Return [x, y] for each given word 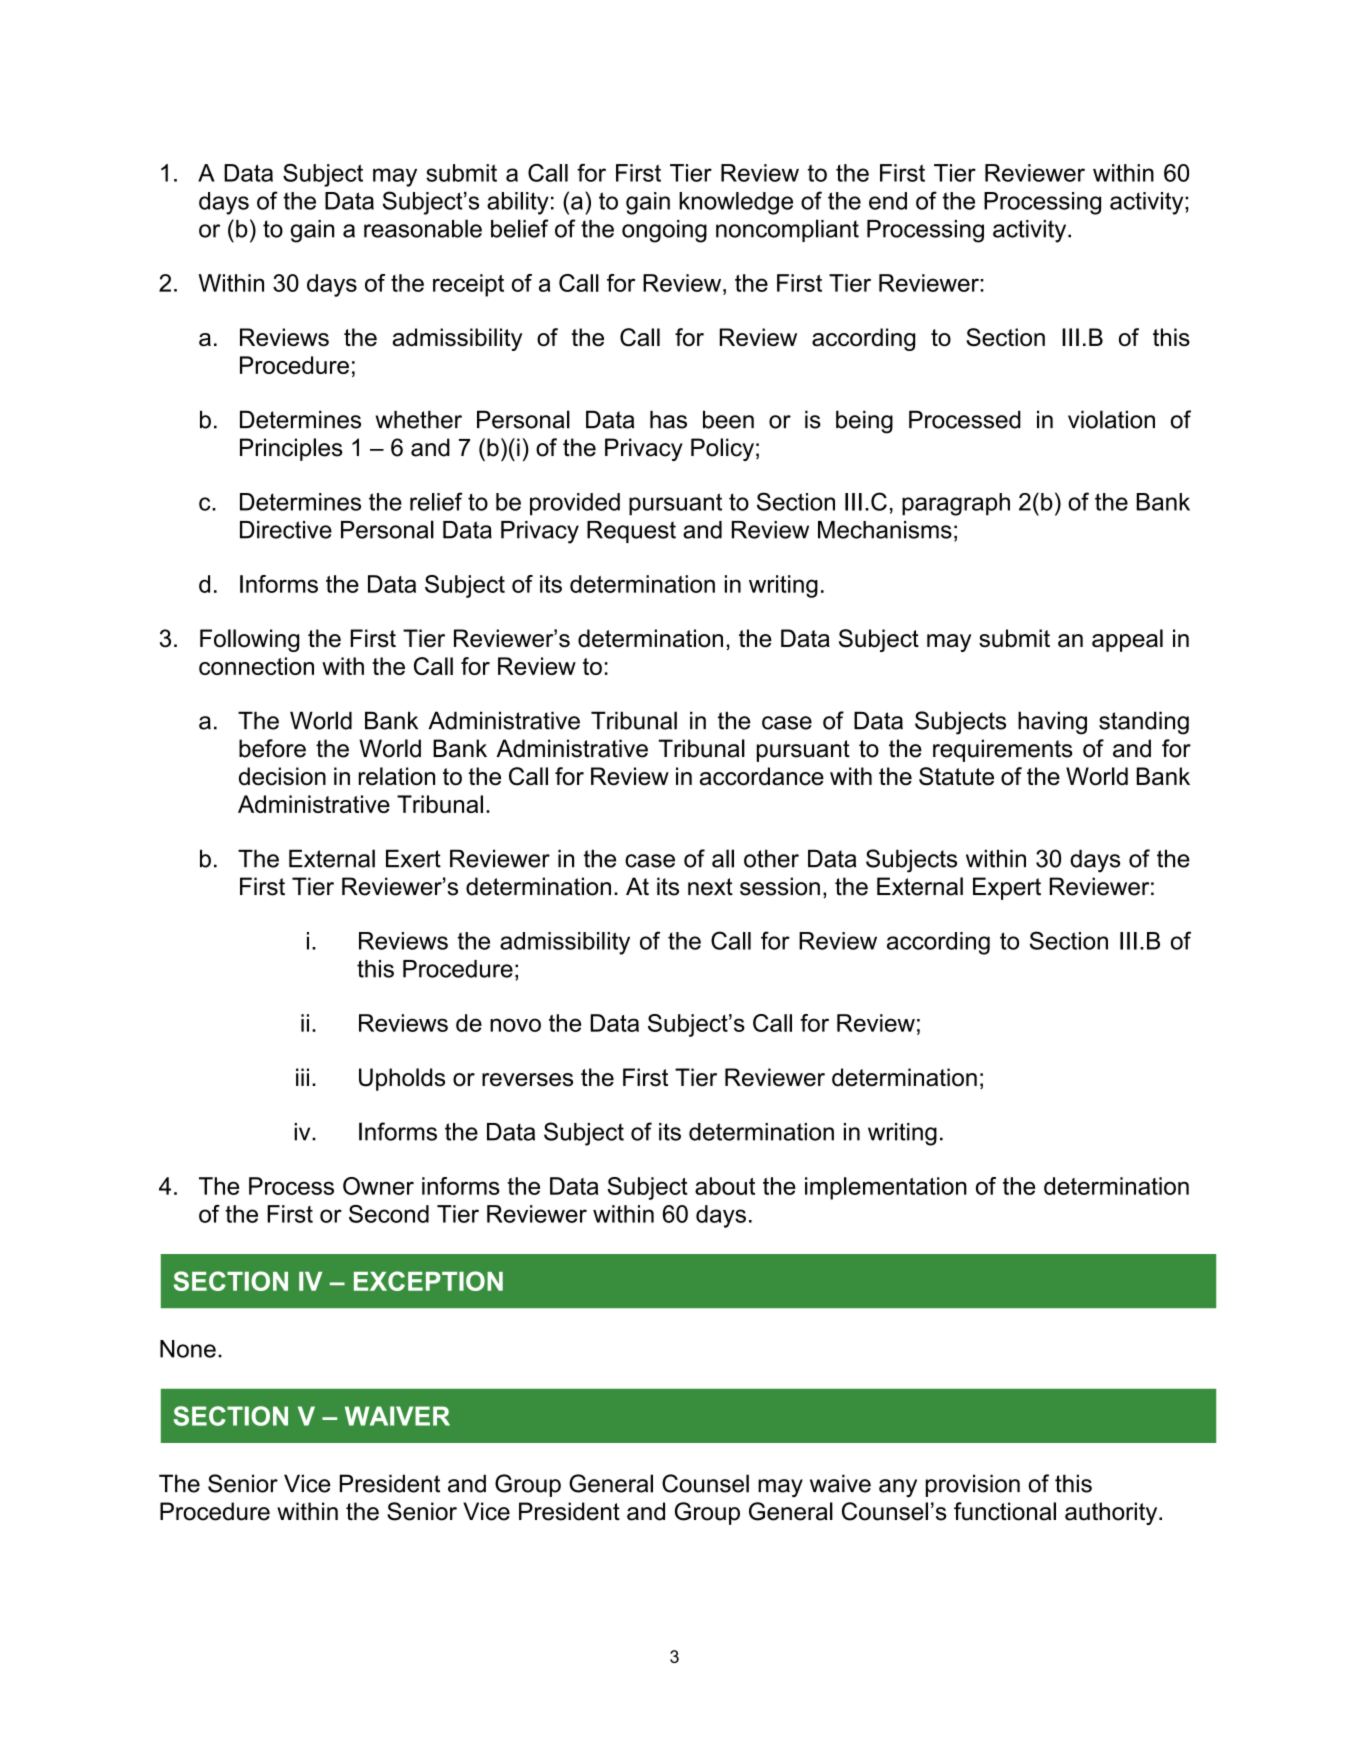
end [888, 201]
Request [631, 532]
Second [389, 1214]
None [188, 1349]
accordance [762, 776]
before [272, 748]
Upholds [402, 1079]
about [725, 1186]
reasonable [423, 228]
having [1052, 723]
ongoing [664, 231]
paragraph [956, 504]
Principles [291, 449]
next [710, 887]
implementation [886, 1188]
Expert [1007, 888]
